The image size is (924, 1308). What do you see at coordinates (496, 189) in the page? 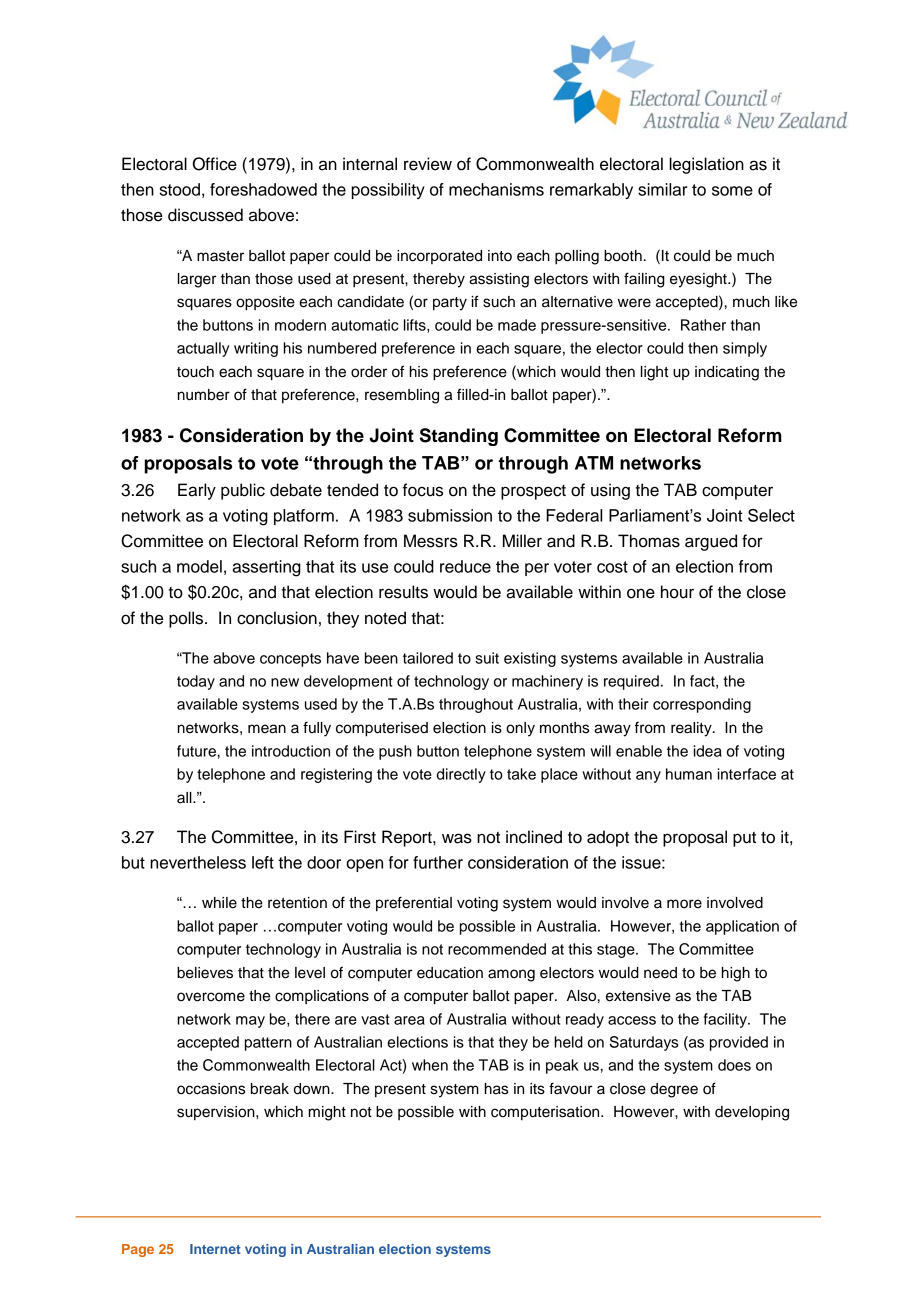
I see `mechanisms` at bounding box center [496, 189].
